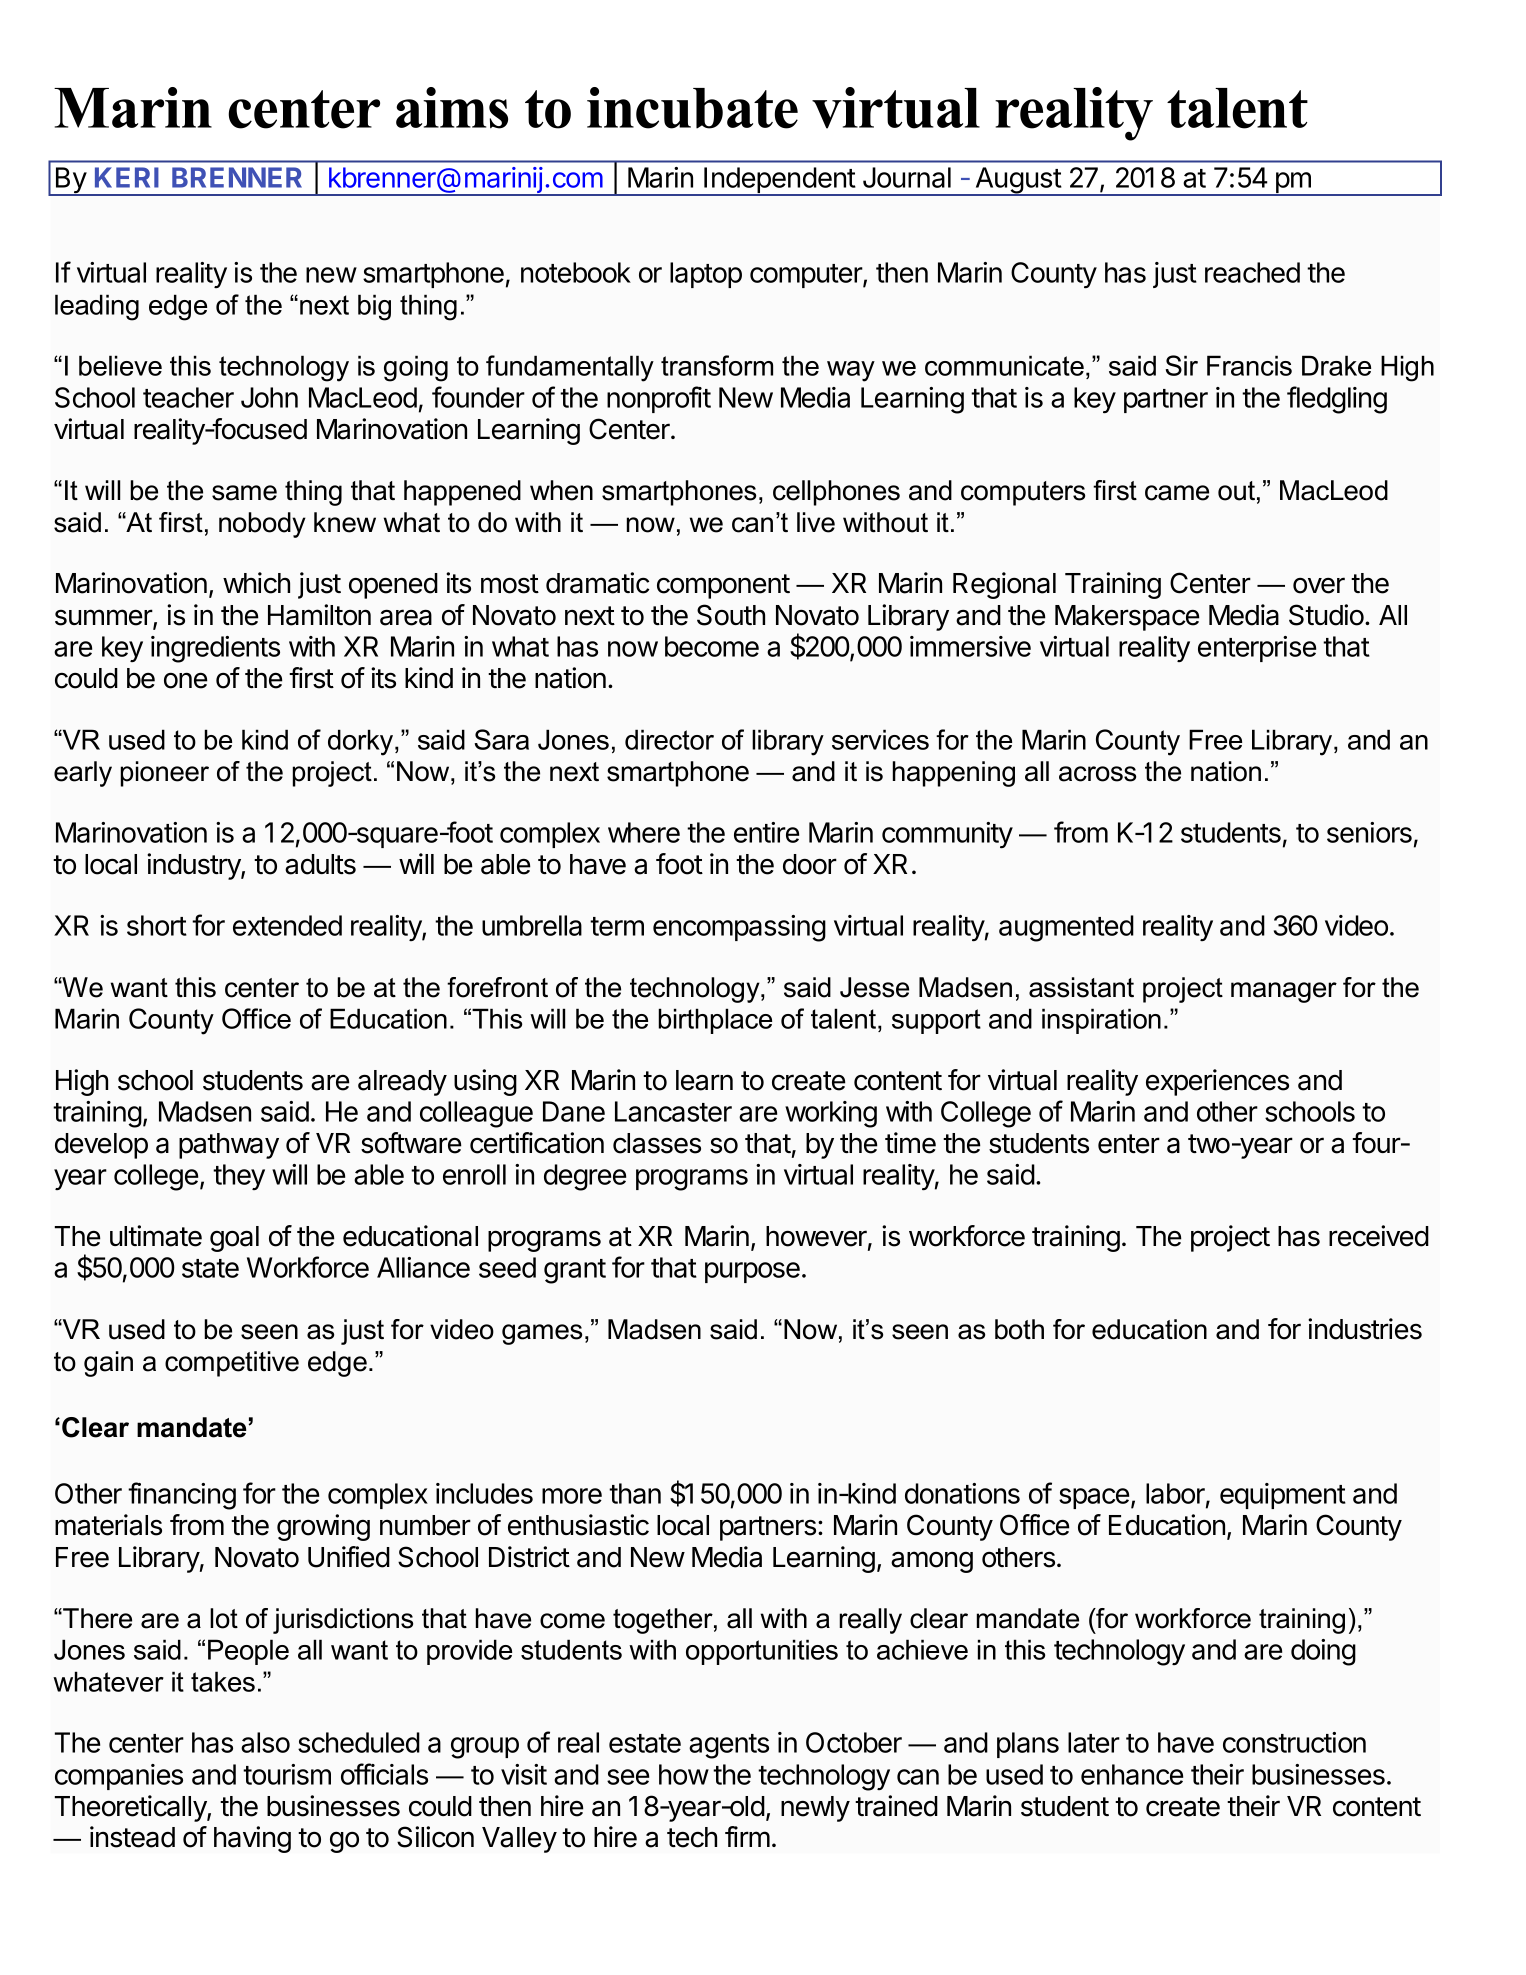 Image resolution: width=1526 pixels, height=1975 pixels. What do you see at coordinates (1252, 272) in the document?
I see `reached` at bounding box center [1252, 272].
